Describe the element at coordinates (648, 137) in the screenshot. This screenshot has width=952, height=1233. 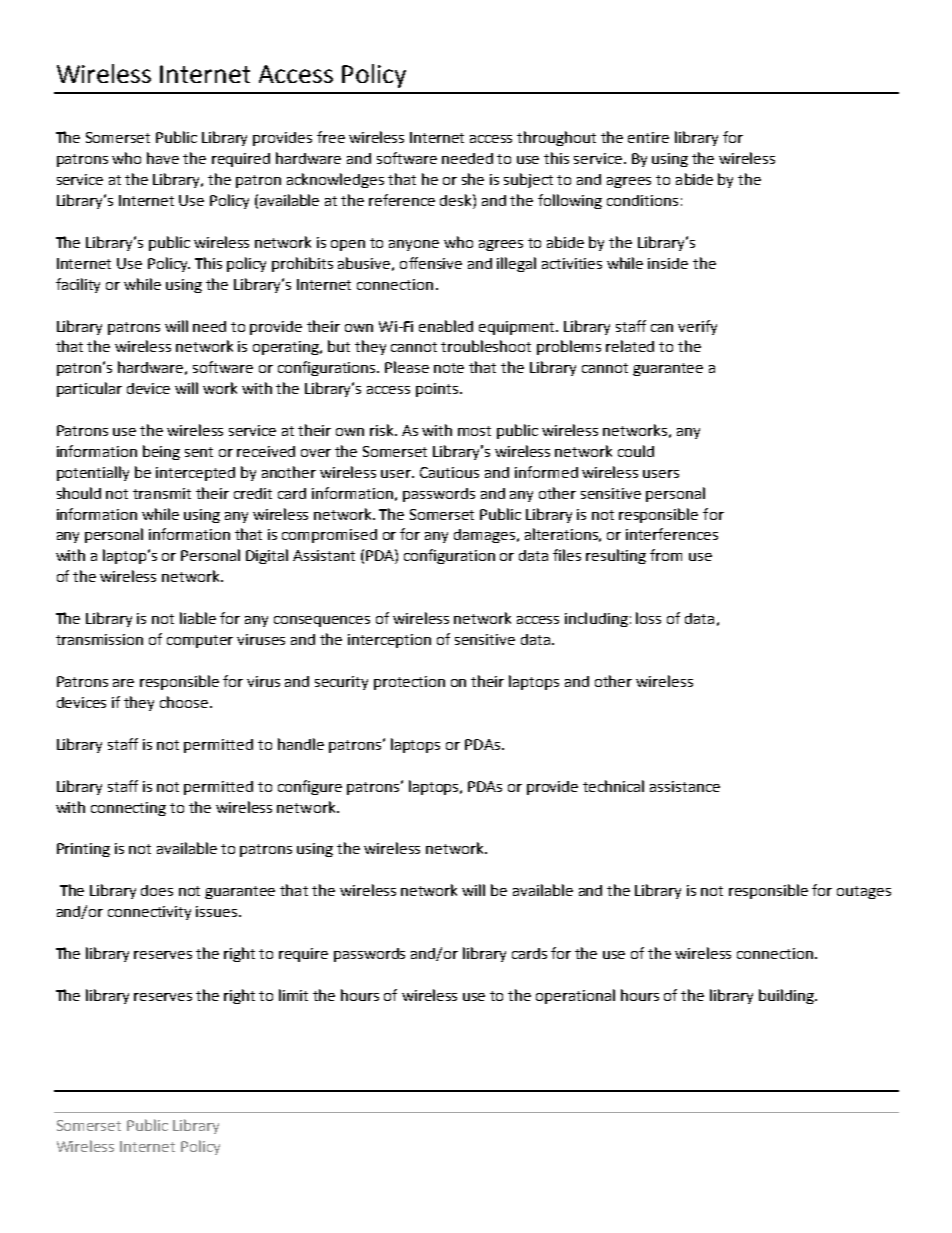
I see `entire` at that location.
